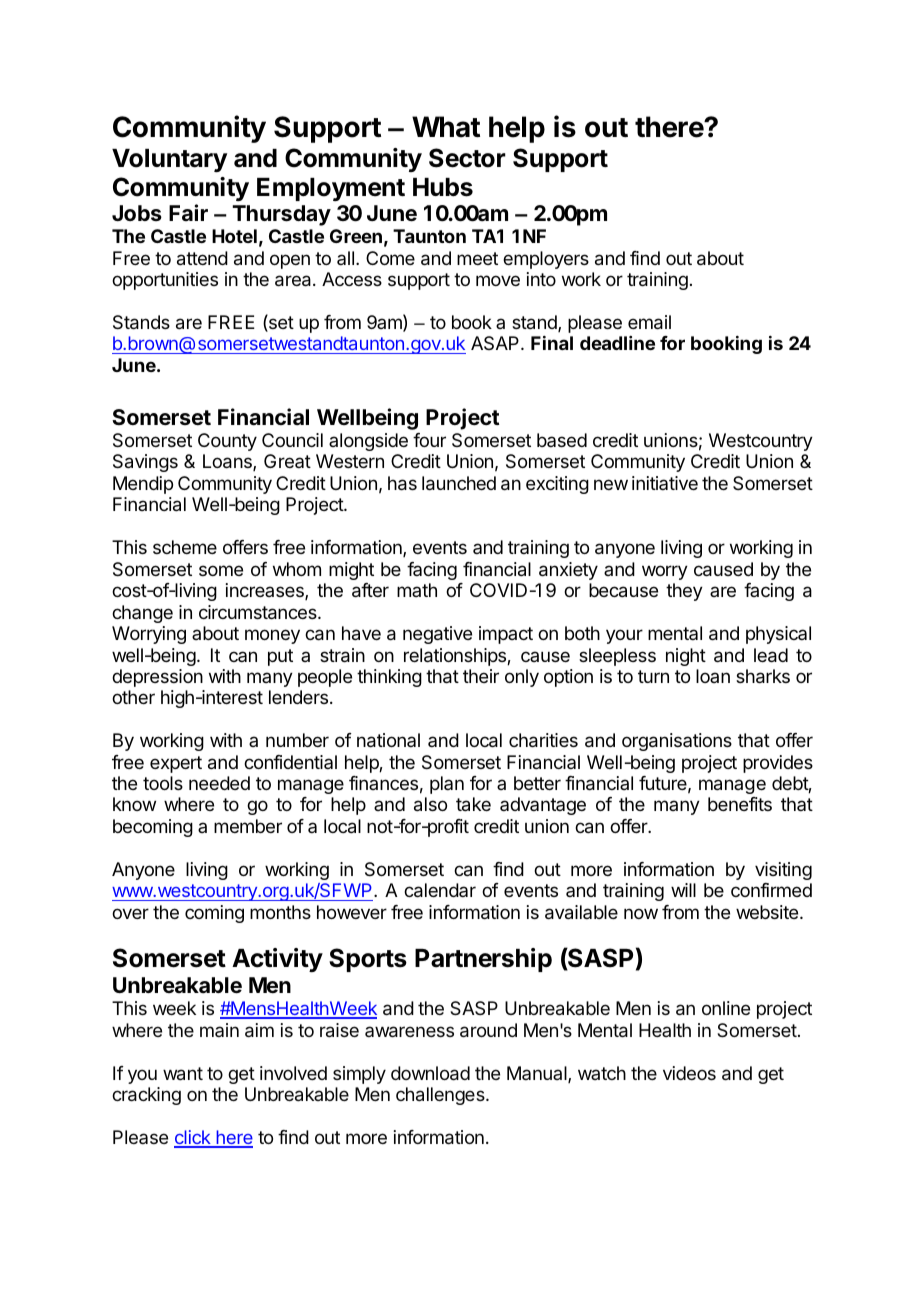 This image has height=1308, width=924. I want to click on launched, so click(459, 483).
